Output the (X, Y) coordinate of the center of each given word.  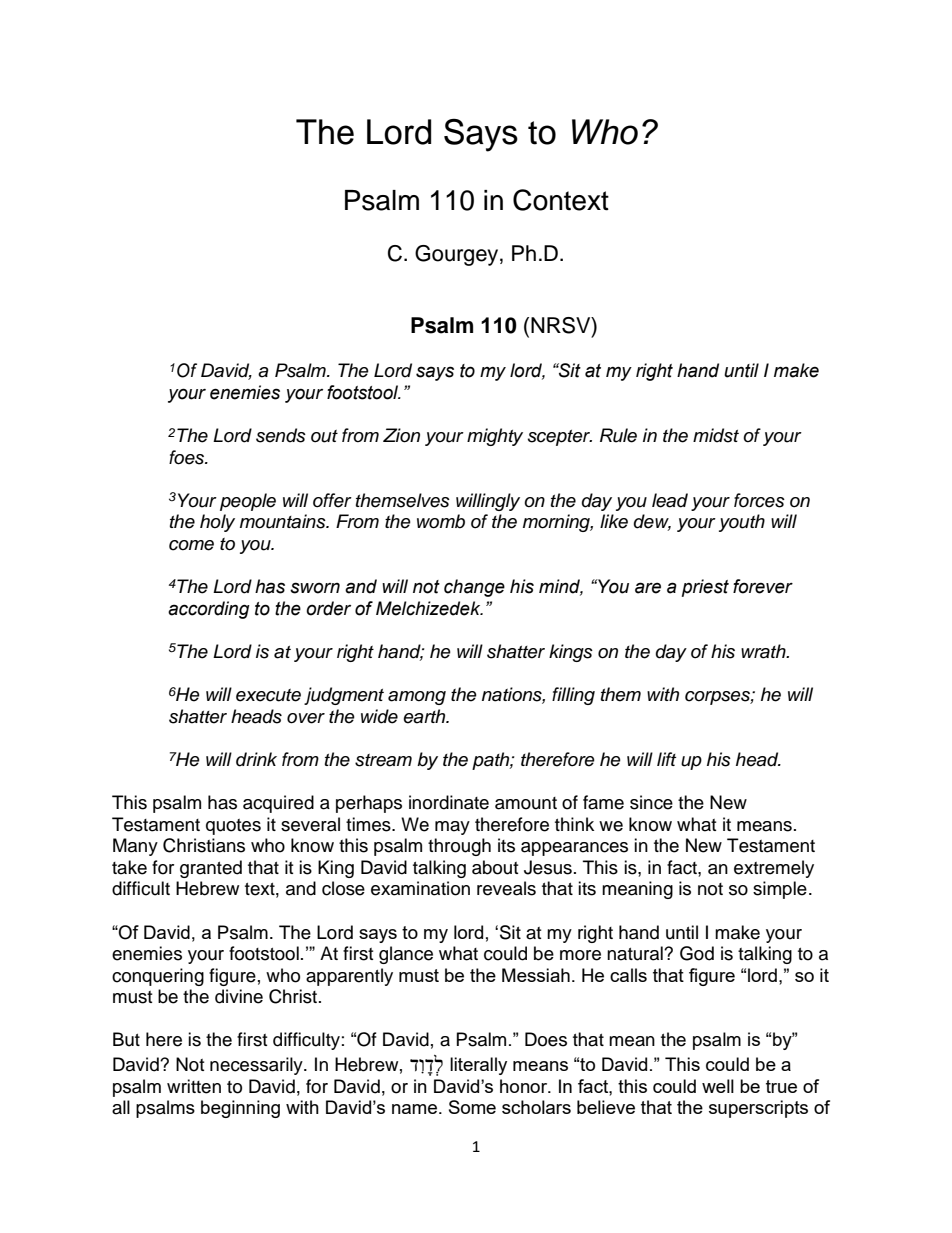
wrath (764, 651)
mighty (495, 437)
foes (187, 457)
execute (268, 695)
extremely (774, 869)
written (194, 1086)
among (417, 698)
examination (420, 888)
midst (716, 435)
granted (211, 869)
